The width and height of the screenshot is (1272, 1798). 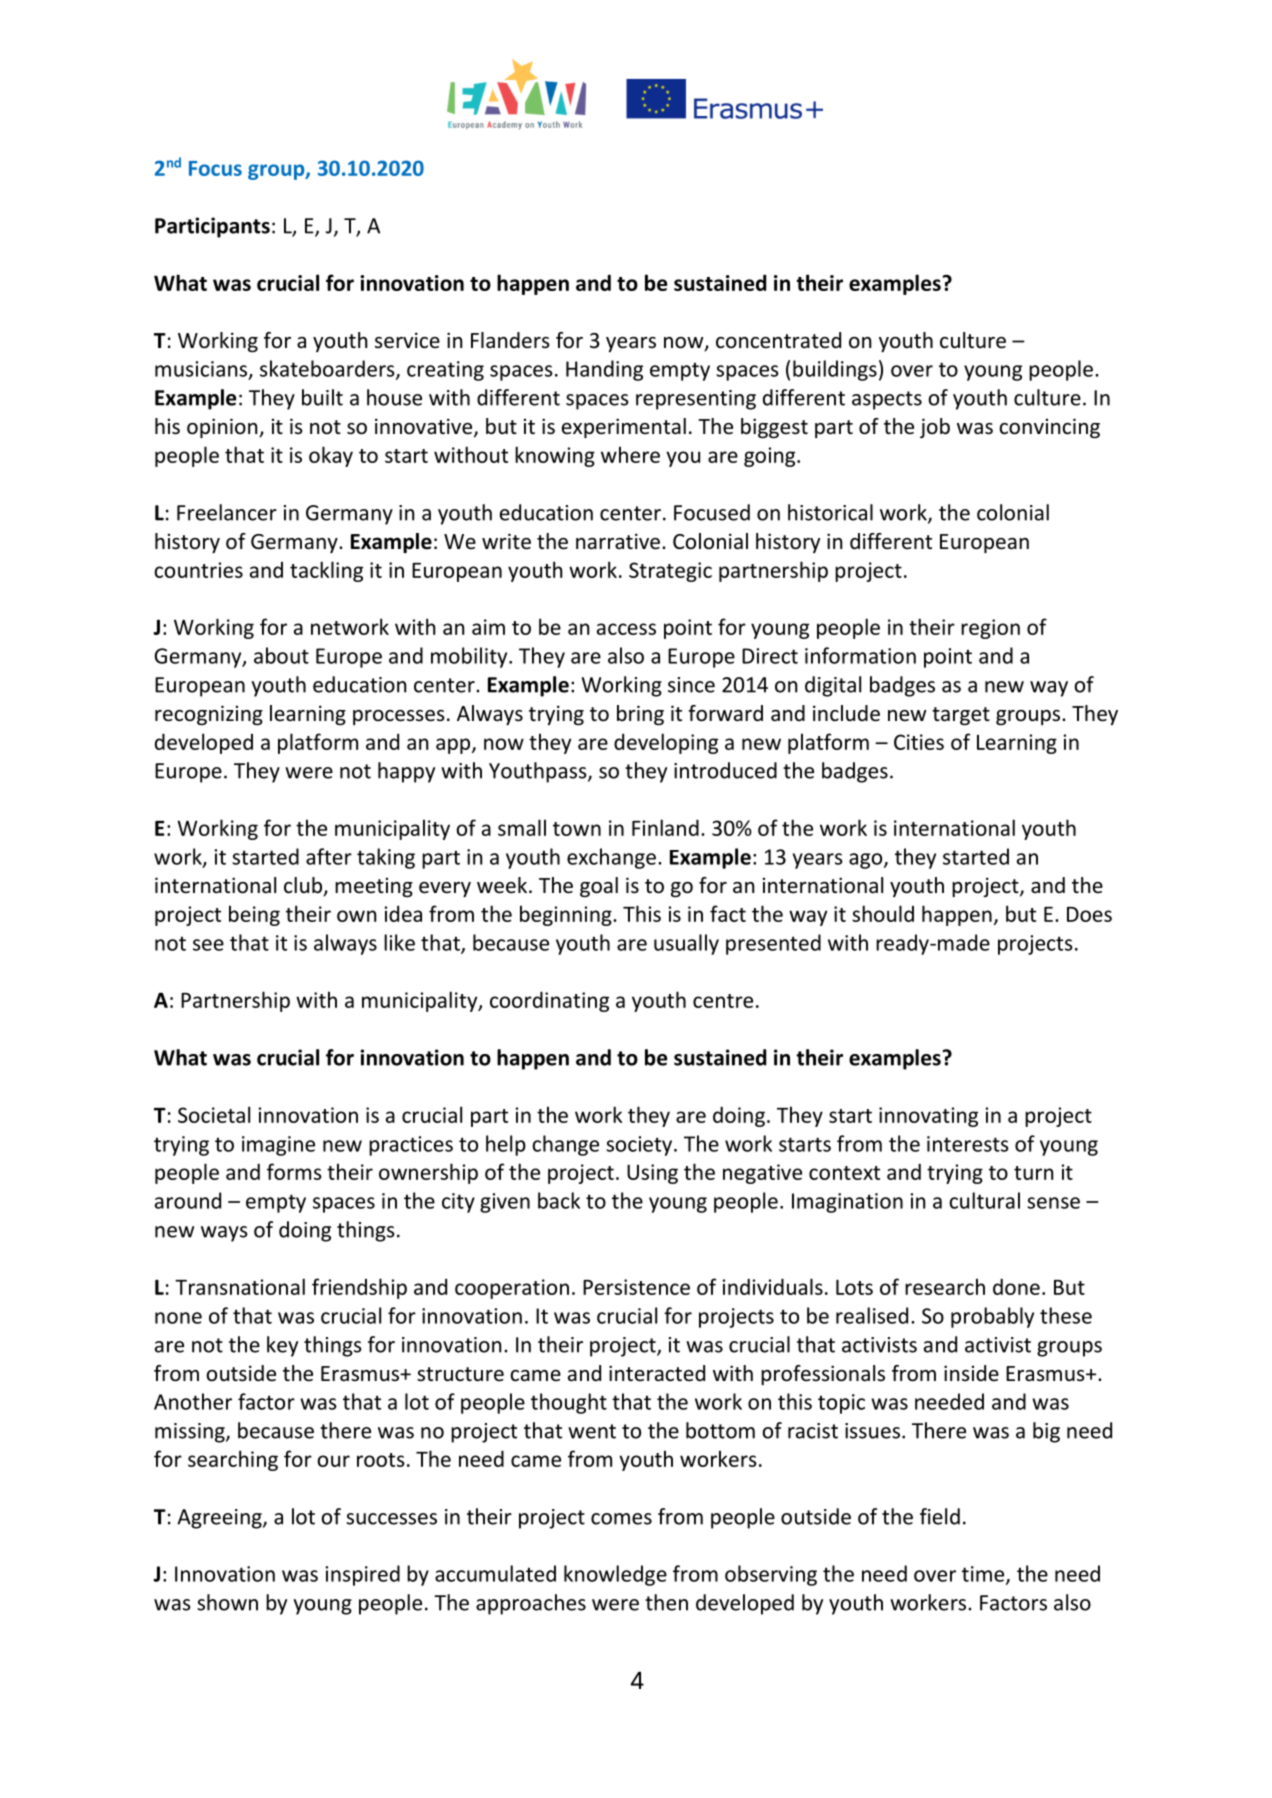 What do you see at coordinates (363, 1575) in the screenshot?
I see `inspired` at bounding box center [363, 1575].
